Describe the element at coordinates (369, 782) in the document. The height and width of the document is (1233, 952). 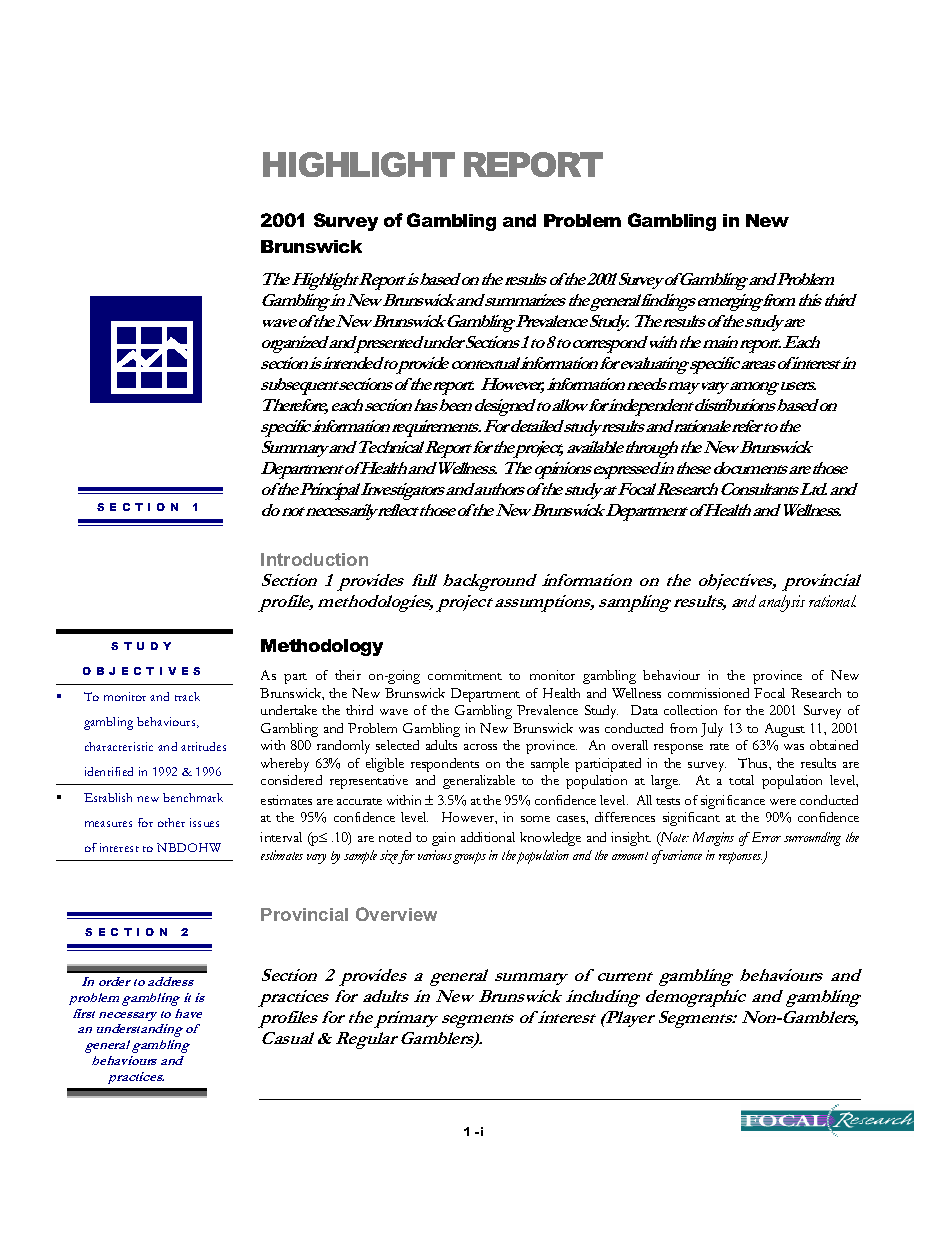
I see `representative` at that location.
